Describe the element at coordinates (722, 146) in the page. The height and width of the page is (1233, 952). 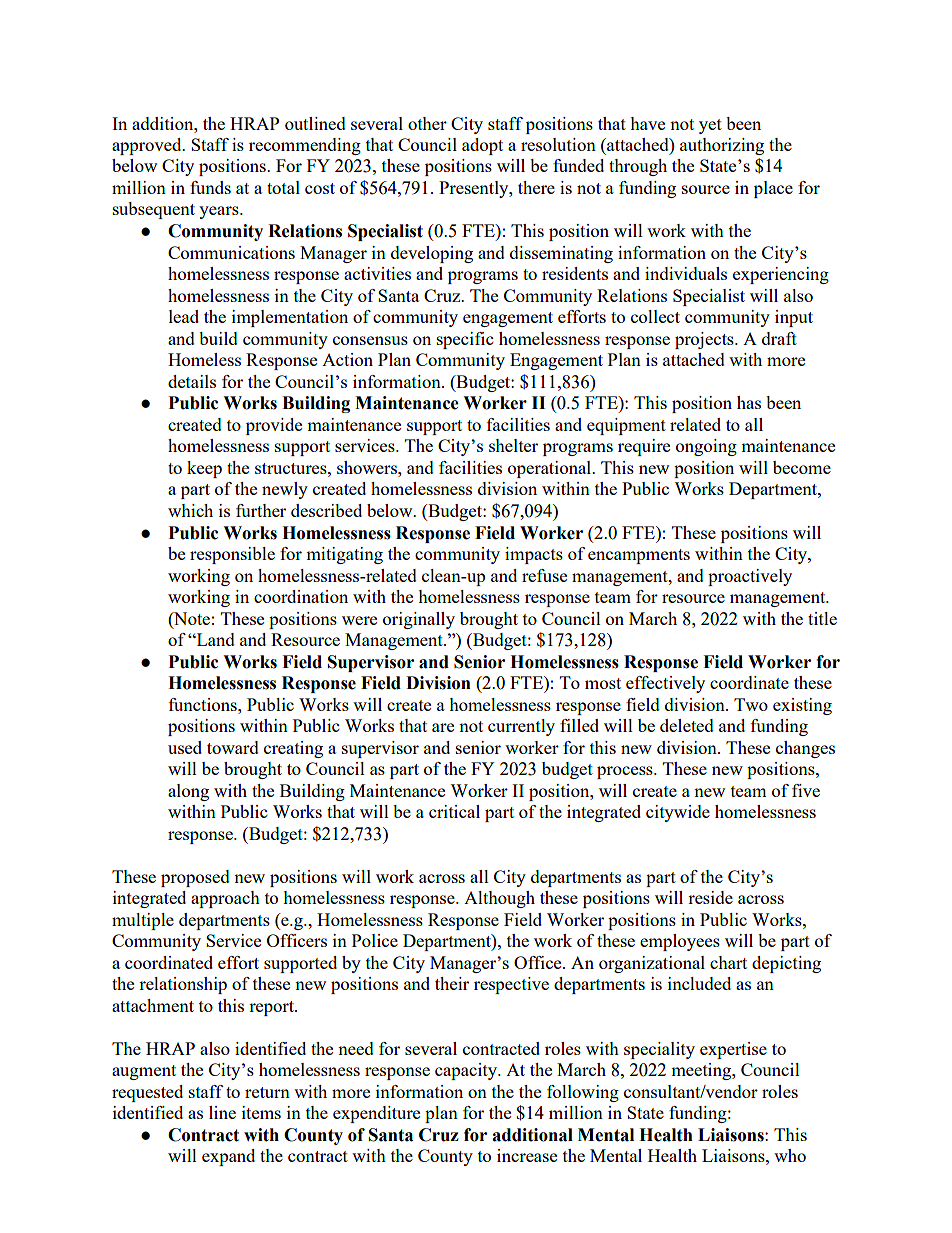
I see `authorizing` at that location.
